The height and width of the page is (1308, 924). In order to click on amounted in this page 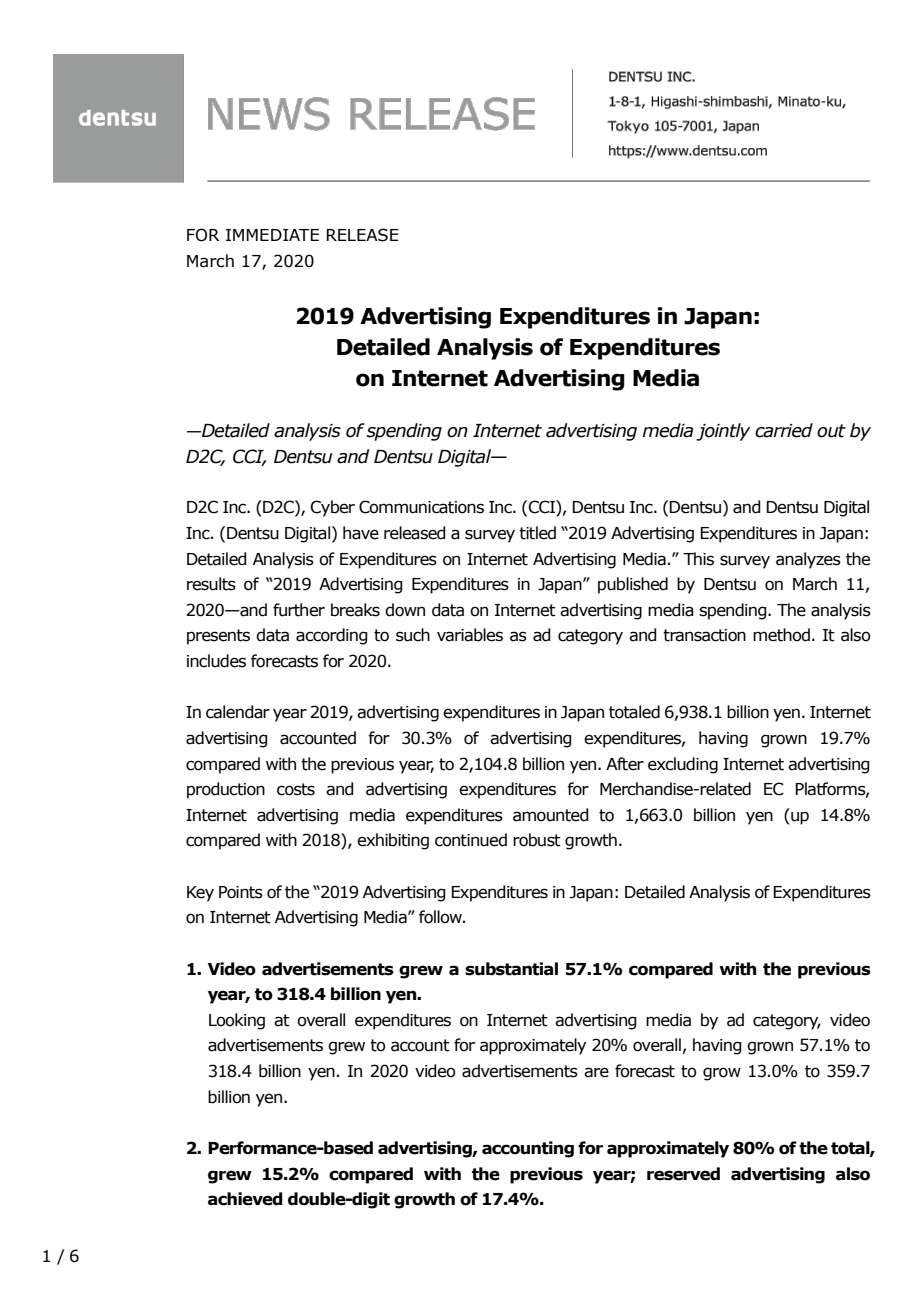, I will do `click(551, 815)`.
